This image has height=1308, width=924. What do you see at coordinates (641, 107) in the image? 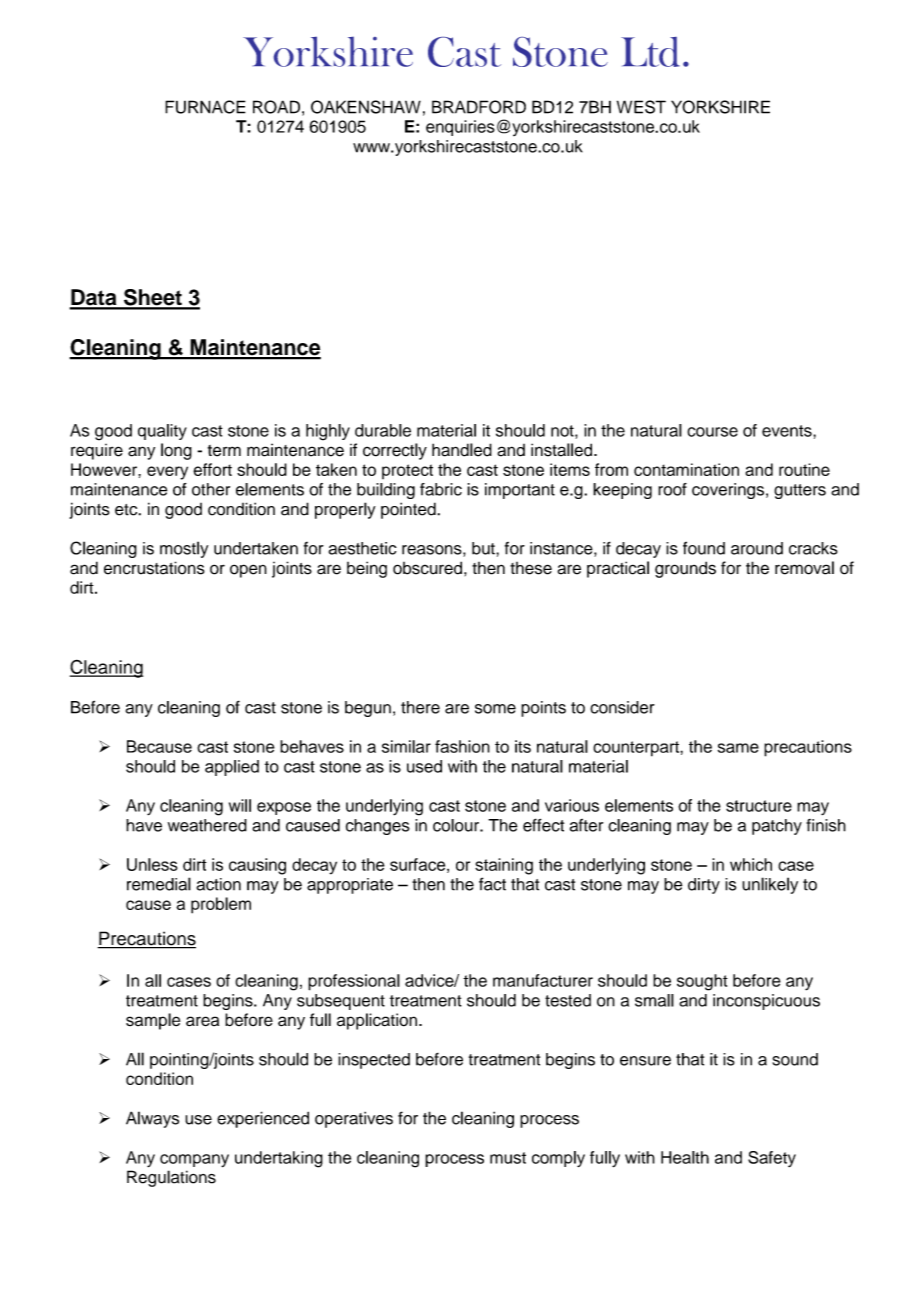
I see `WEST` at bounding box center [641, 107].
